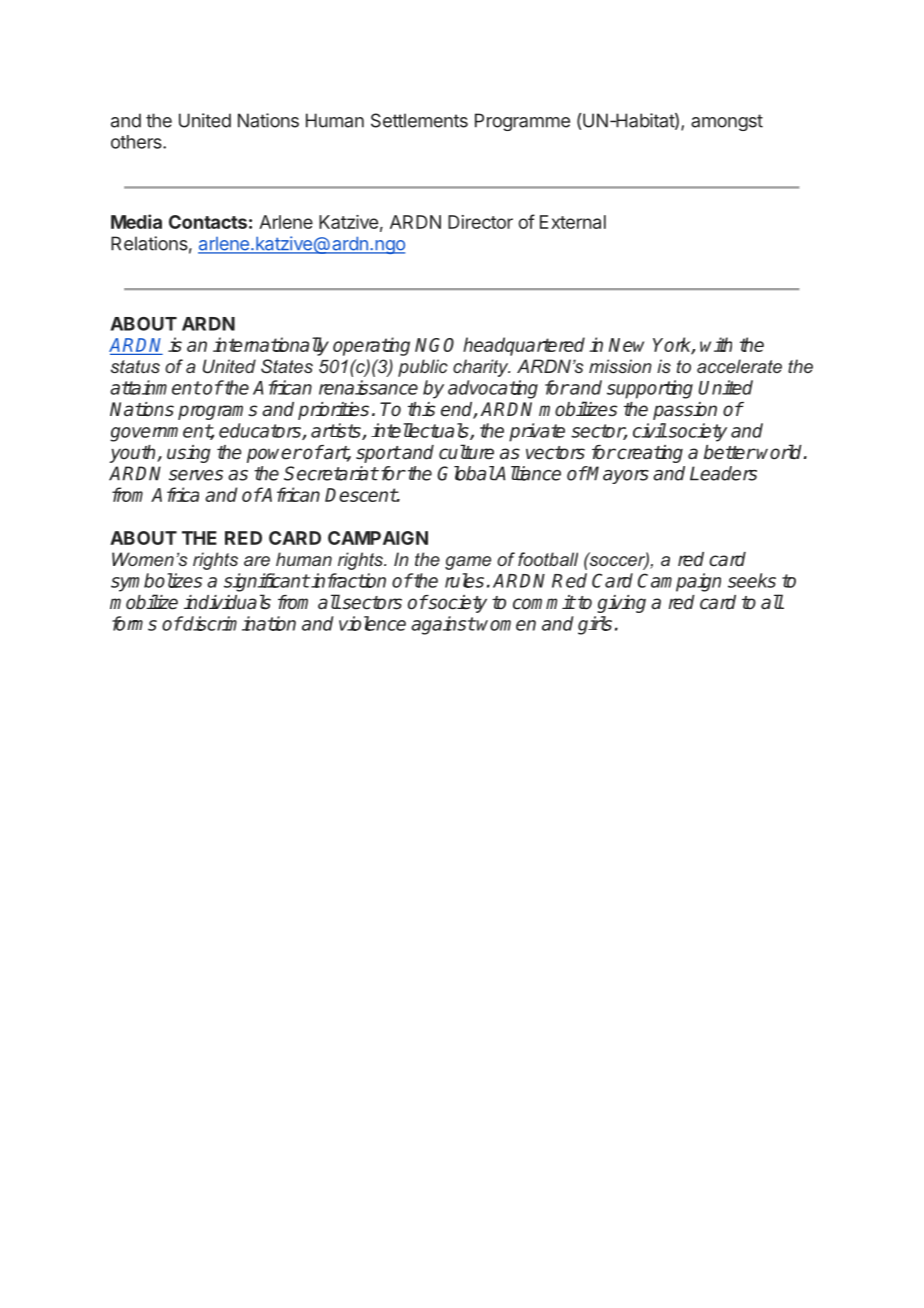  I want to click on public, so click(423, 368).
